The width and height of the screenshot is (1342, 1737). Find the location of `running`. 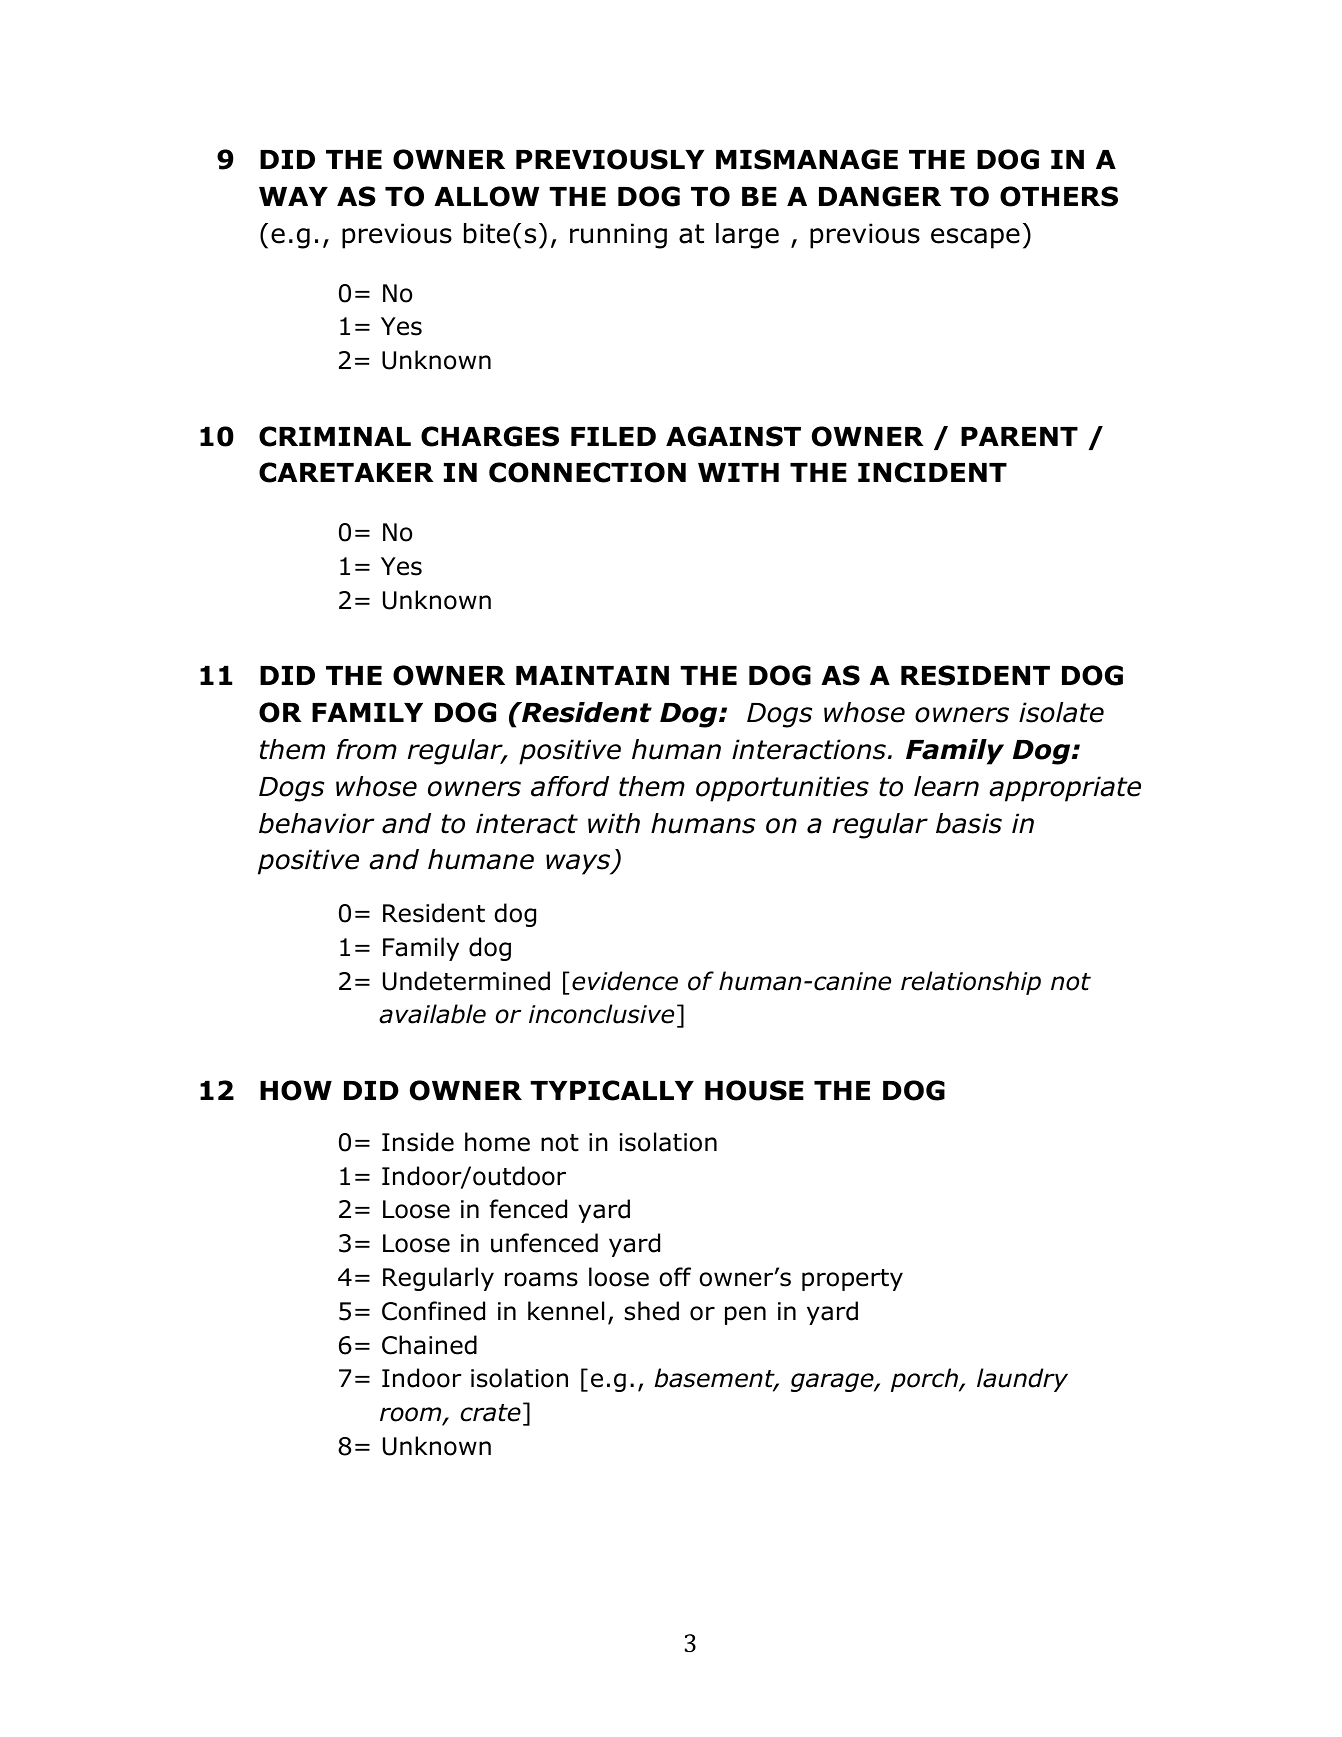

running is located at coordinates (618, 236).
